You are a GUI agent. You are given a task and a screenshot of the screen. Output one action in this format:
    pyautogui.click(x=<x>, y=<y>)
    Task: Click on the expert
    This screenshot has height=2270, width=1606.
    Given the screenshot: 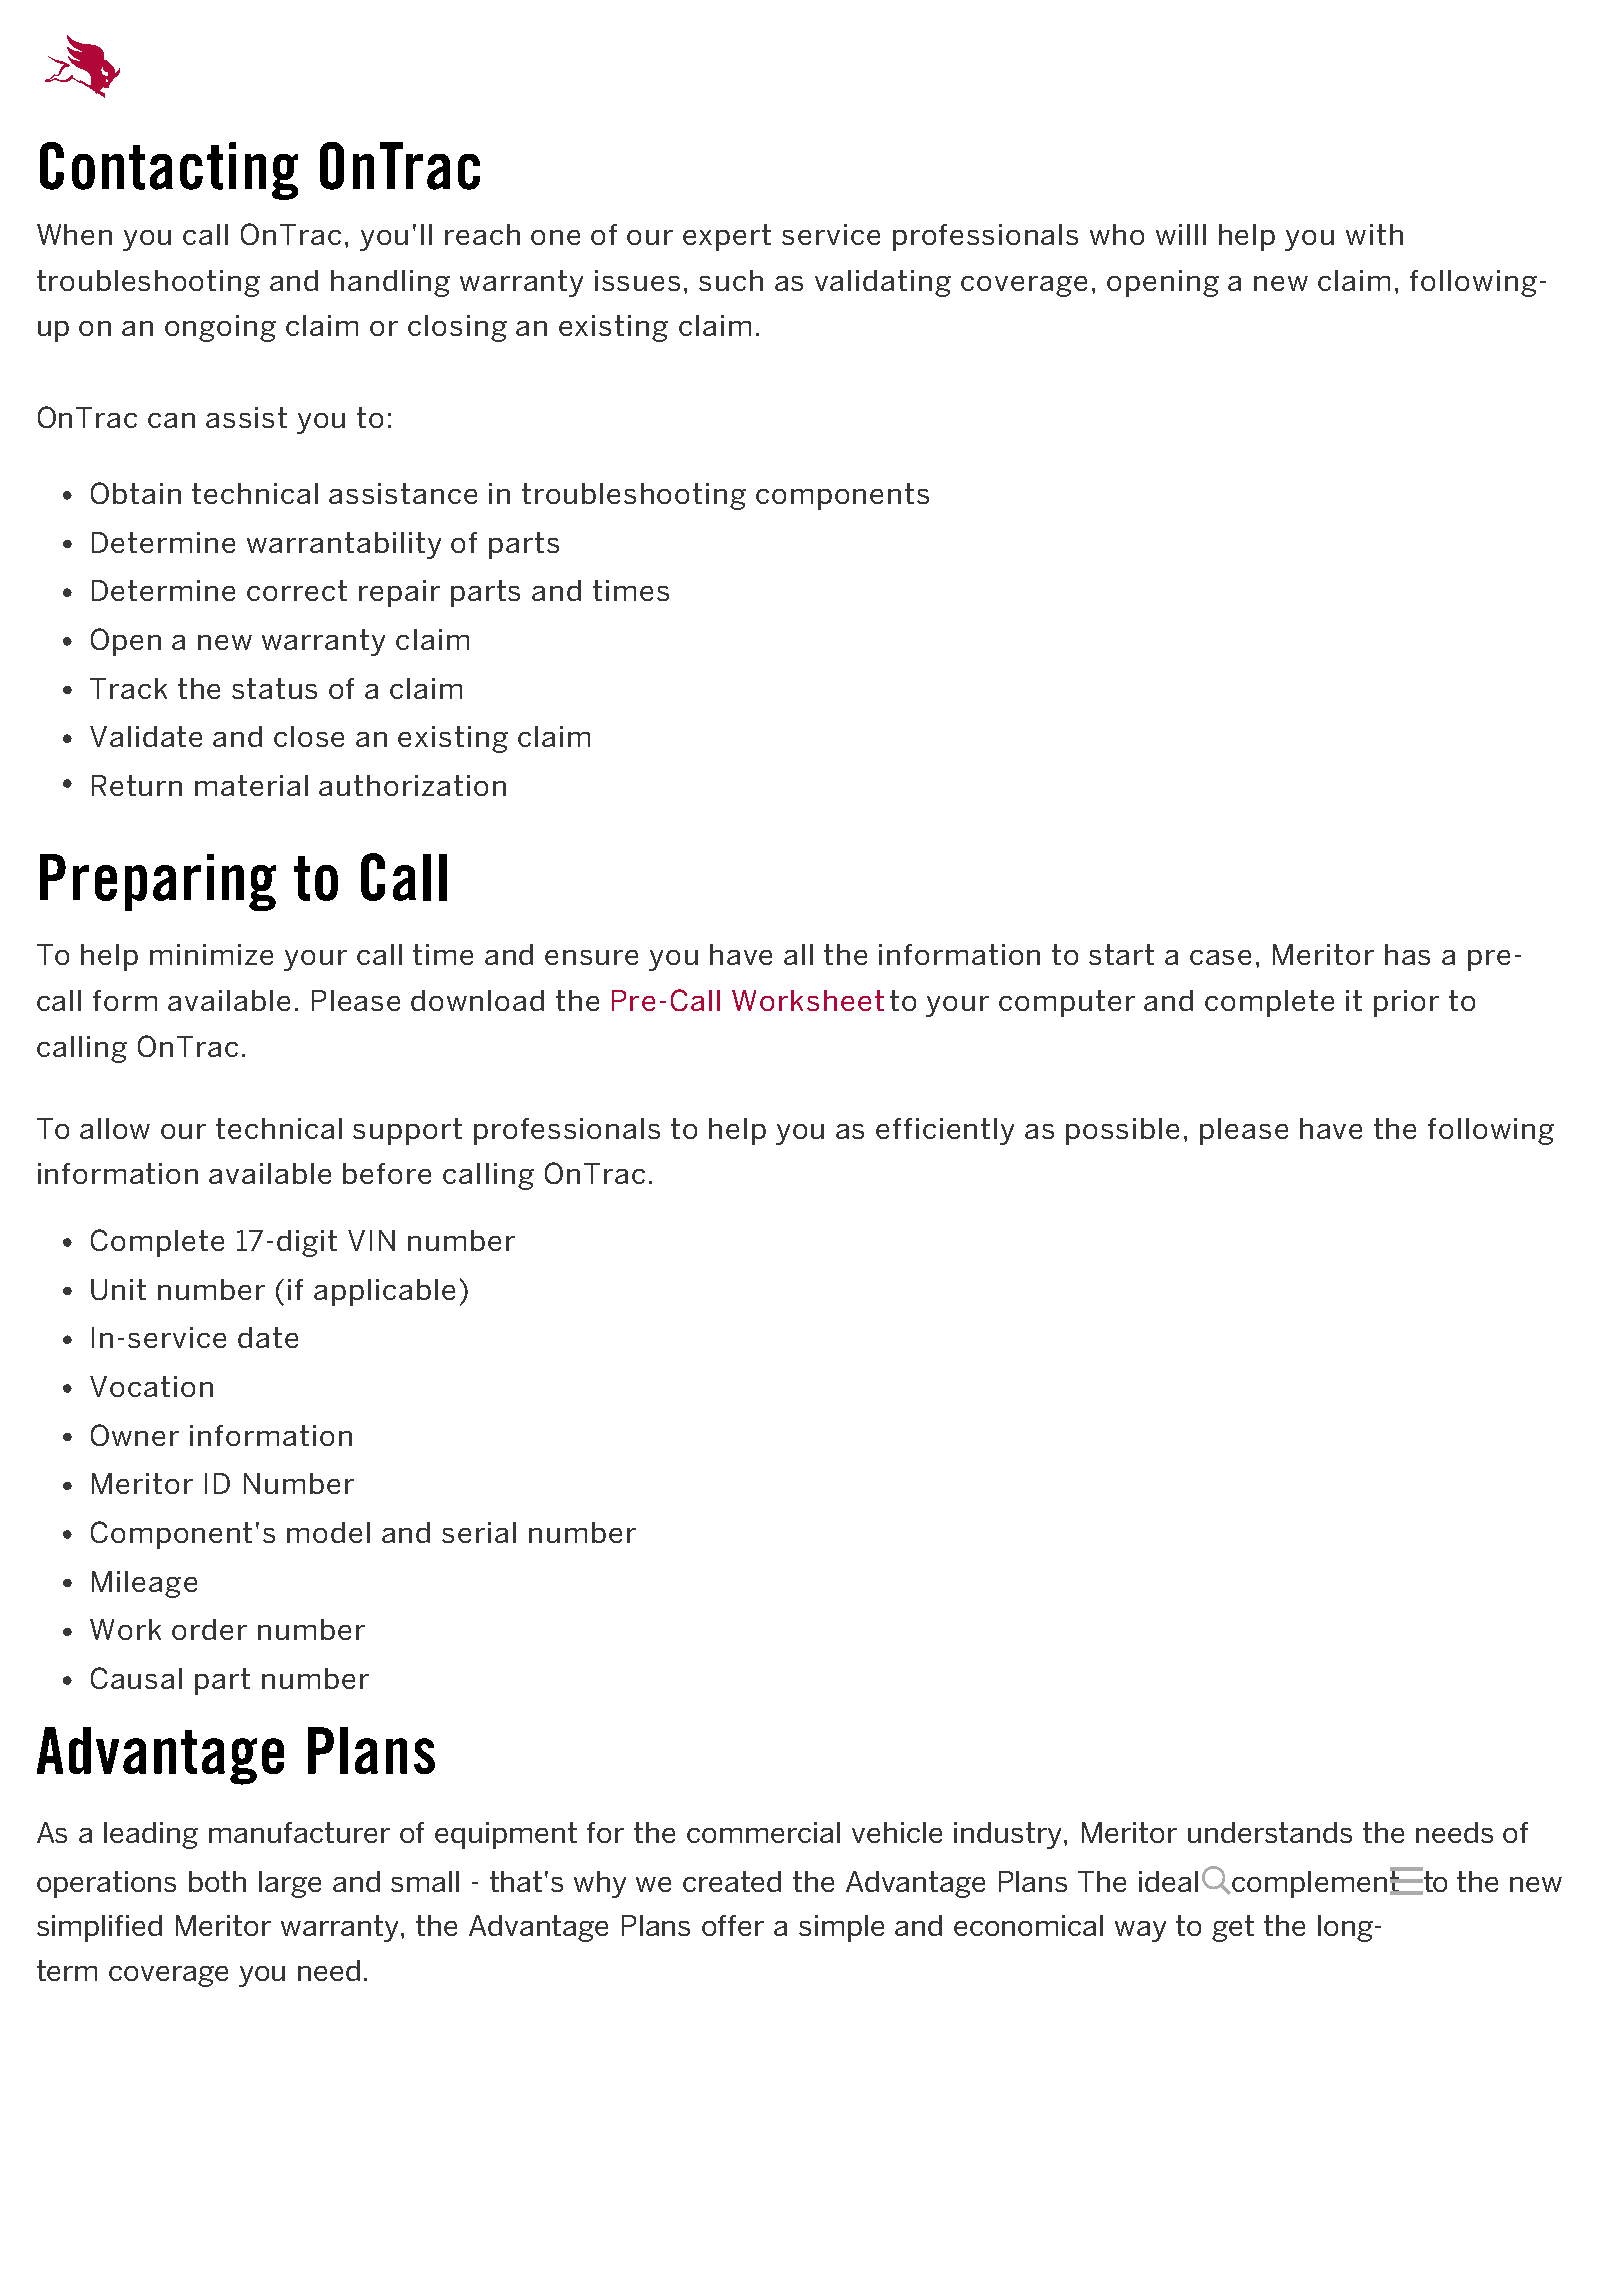 What is the action you would take?
    pyautogui.click(x=727, y=237)
